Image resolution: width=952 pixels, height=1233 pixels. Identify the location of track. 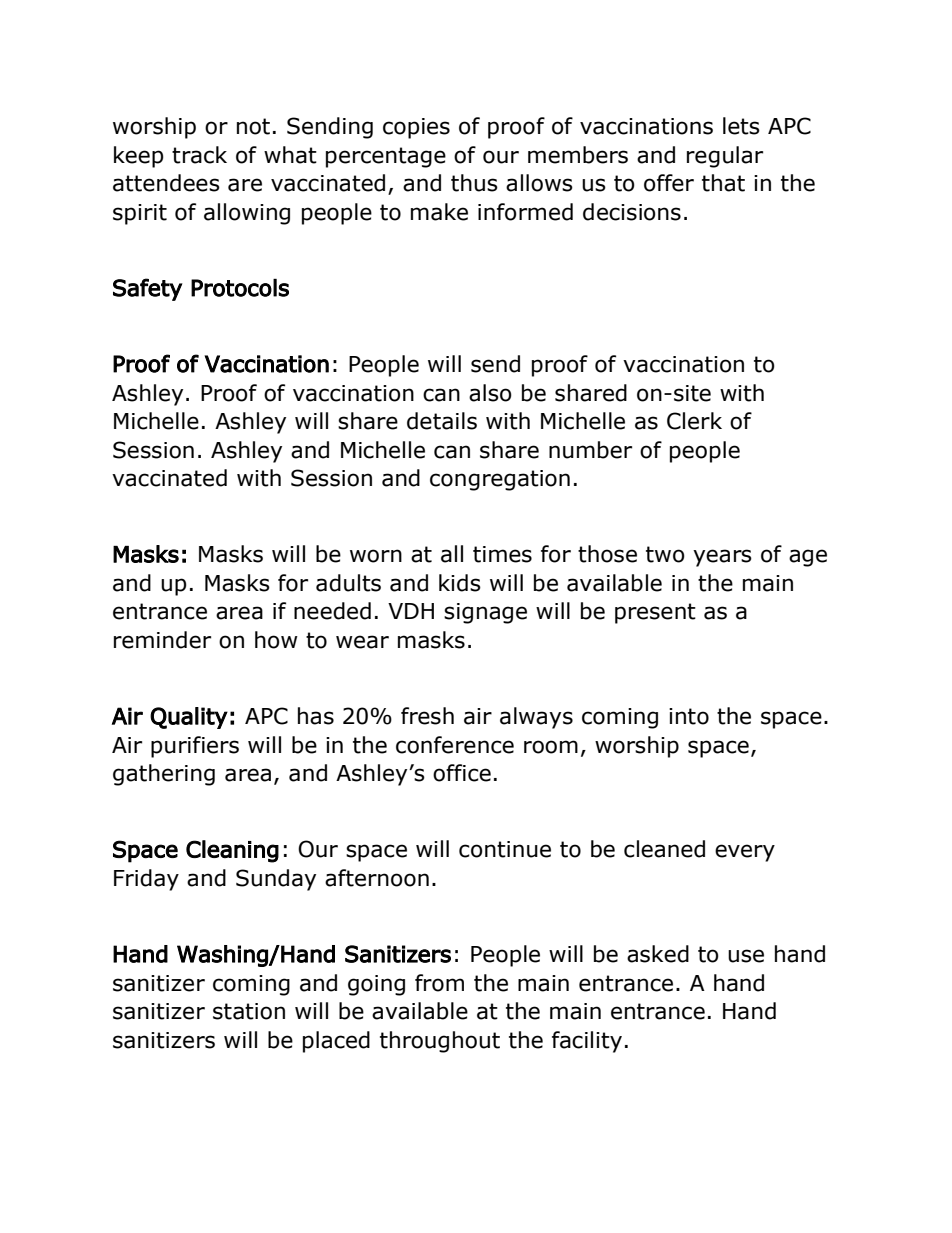
(199, 155).
